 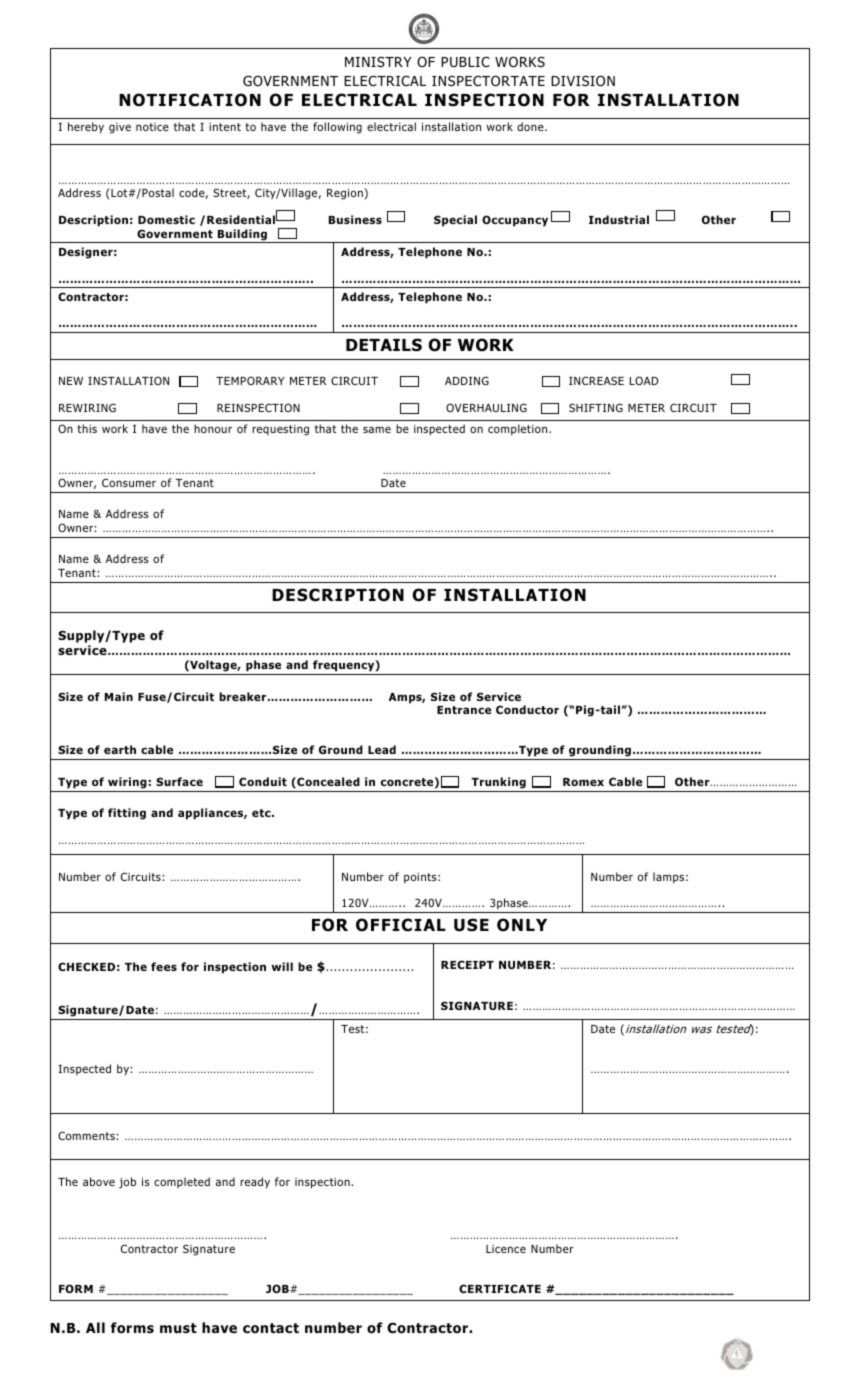 What do you see at coordinates (178, 1328) in the screenshot?
I see `must` at bounding box center [178, 1328].
